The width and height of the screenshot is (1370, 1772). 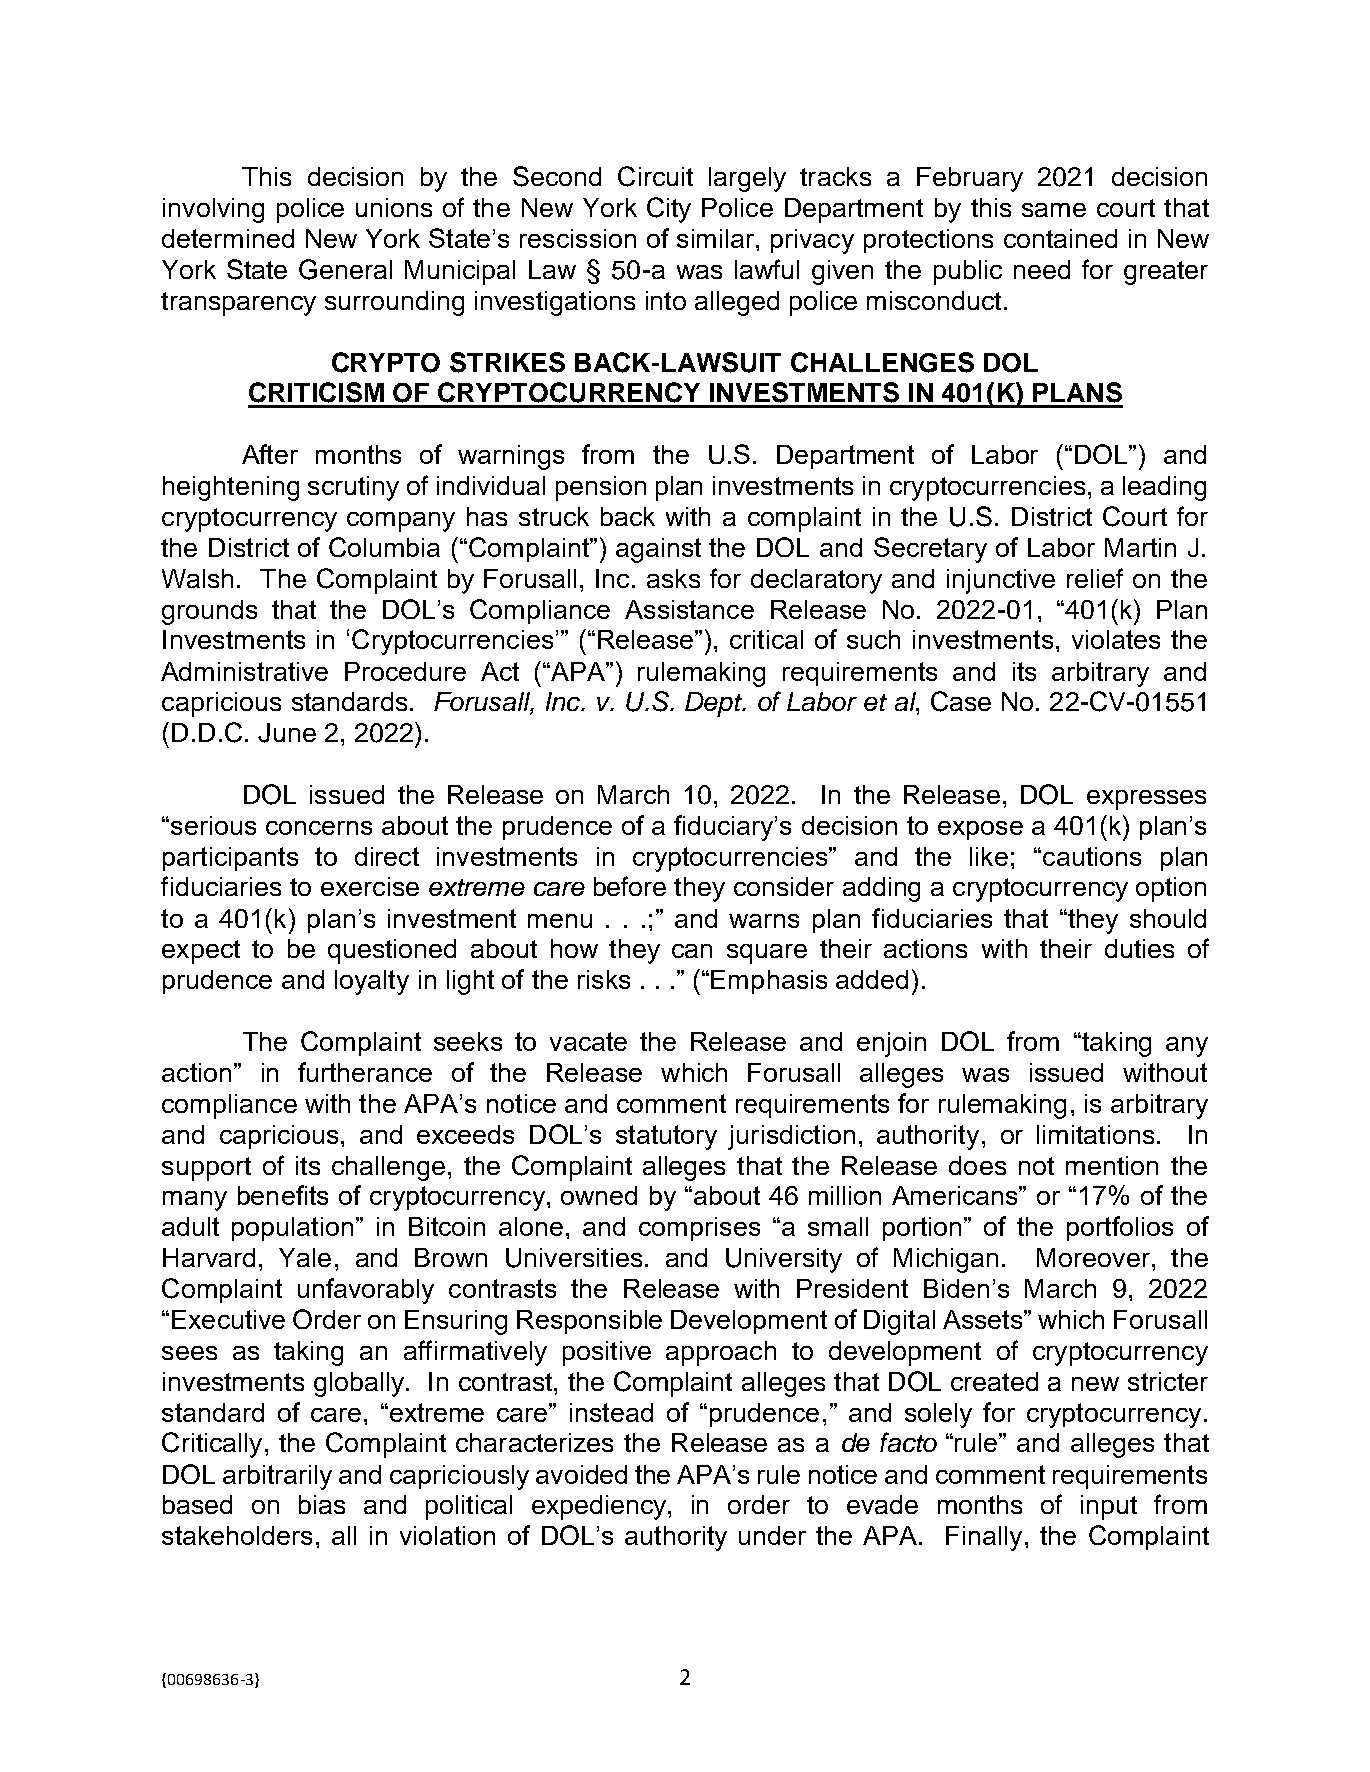 I want to click on City, so click(x=669, y=210).
